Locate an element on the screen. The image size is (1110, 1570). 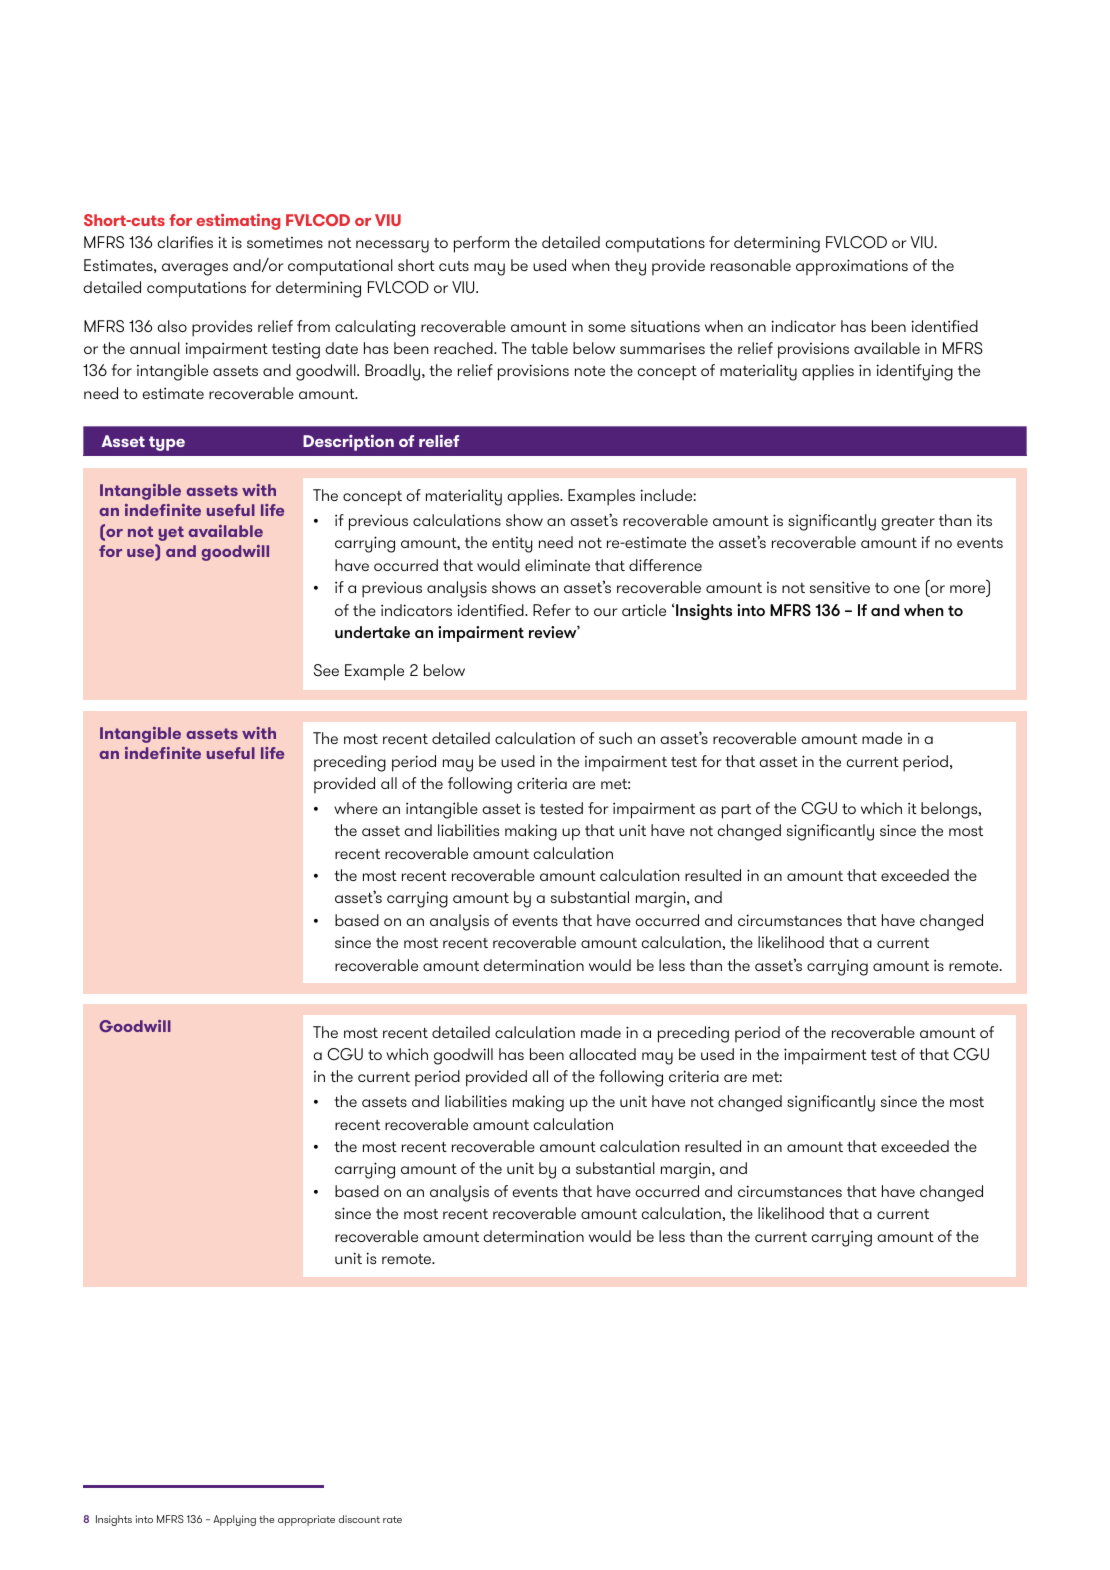
estimating is located at coordinates (238, 222).
